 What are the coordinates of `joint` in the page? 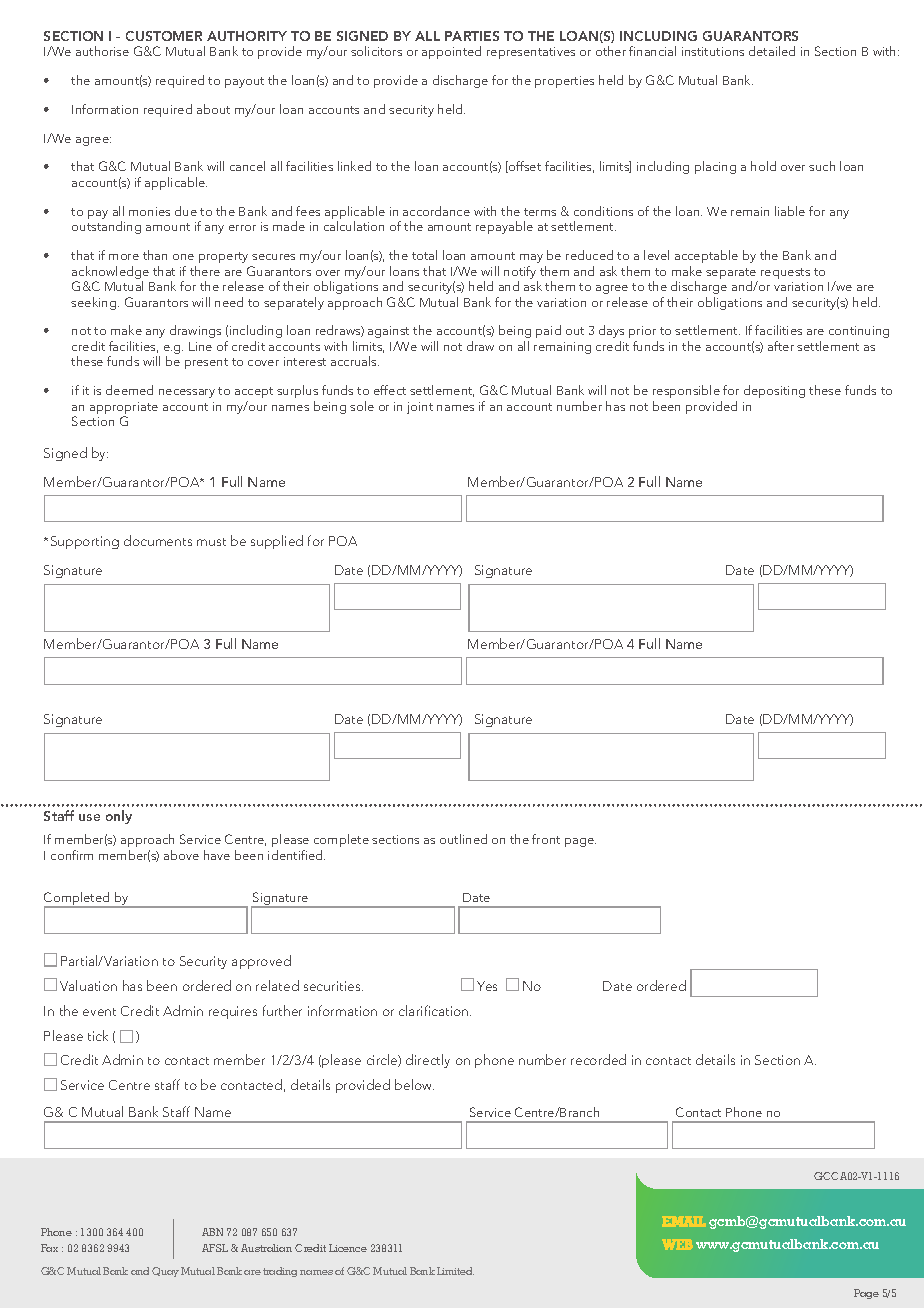 It's located at (420, 408).
